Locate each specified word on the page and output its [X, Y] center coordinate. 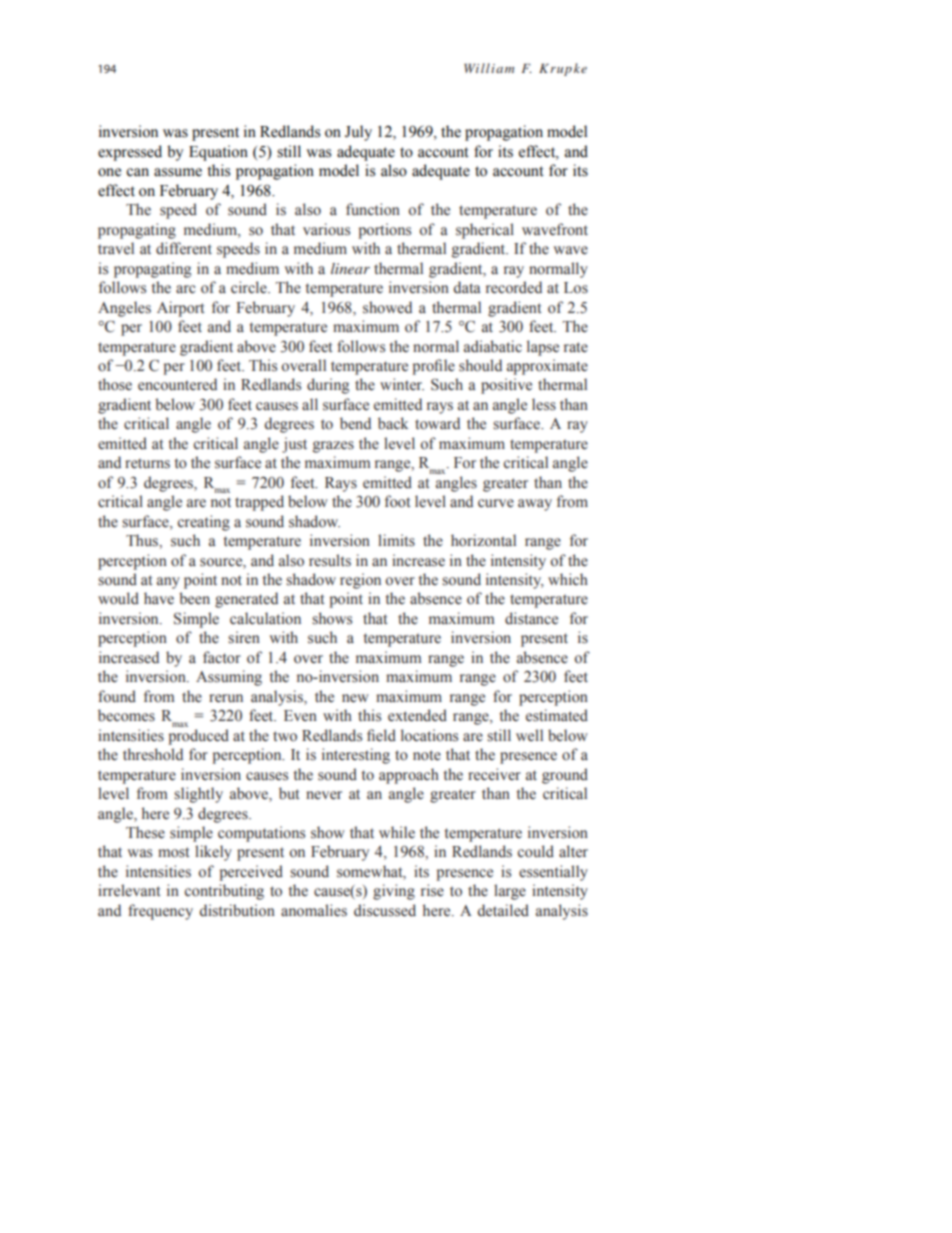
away [535, 505]
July [358, 133]
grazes [333, 447]
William [489, 68]
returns [147, 463]
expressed [130, 153]
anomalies [314, 910]
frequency [160, 912]
